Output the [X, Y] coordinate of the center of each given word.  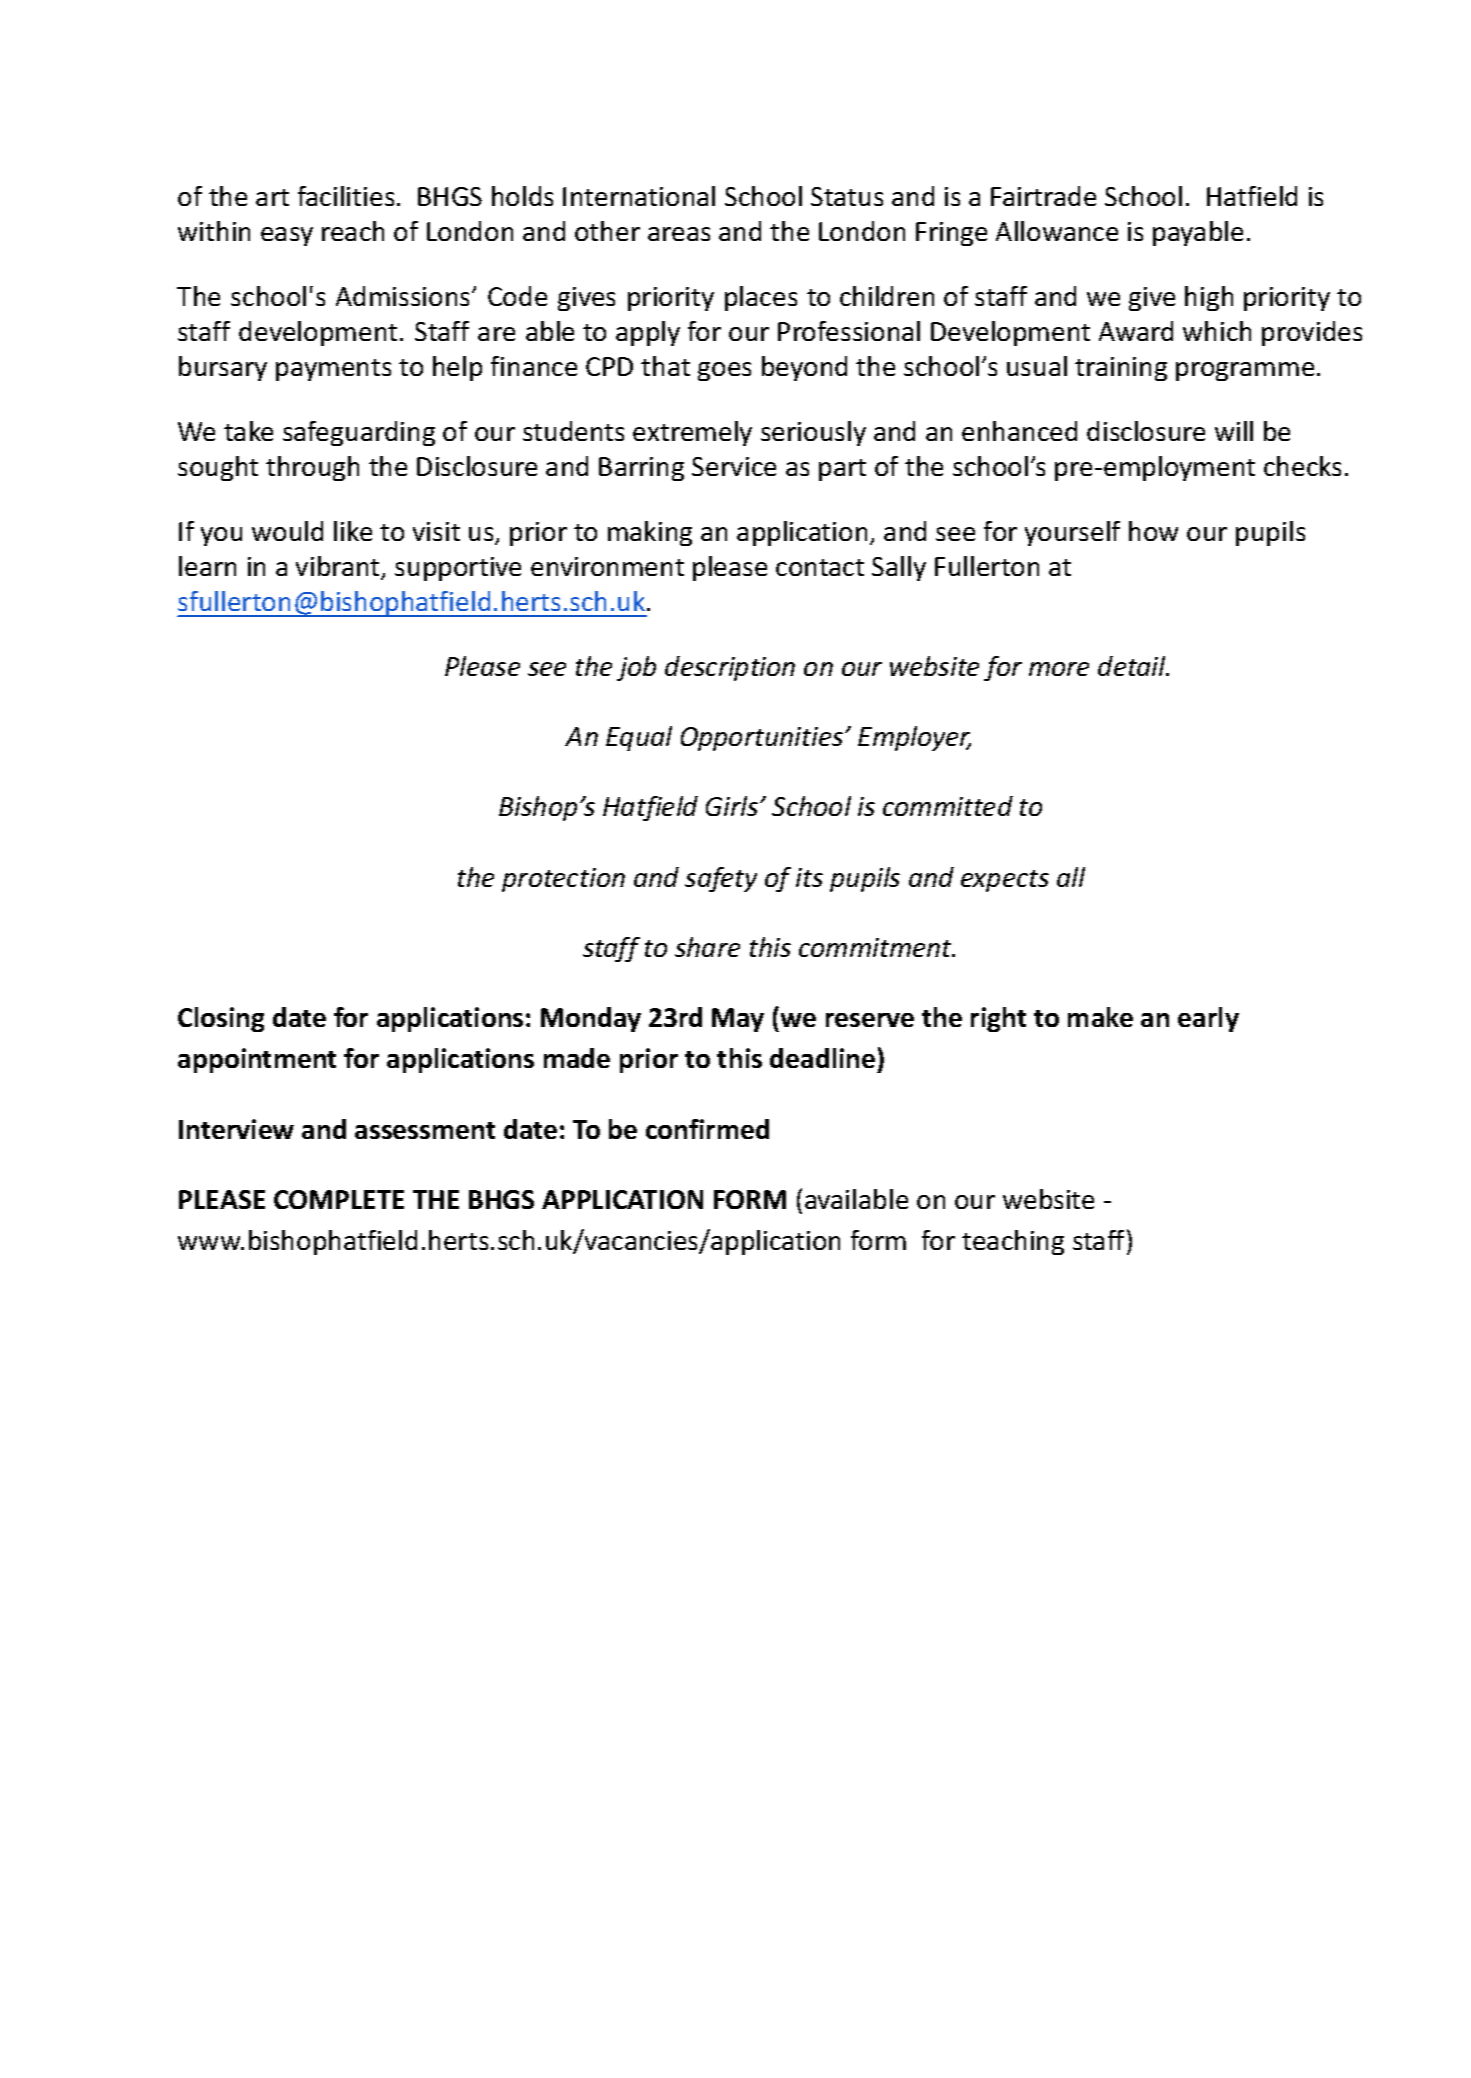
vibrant [339, 567]
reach [353, 231]
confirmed [707, 1129]
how [1153, 531]
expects [1005, 881]
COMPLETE [339, 1199]
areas [679, 234]
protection [563, 880]
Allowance [1057, 231]
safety [721, 879]
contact [820, 567]
